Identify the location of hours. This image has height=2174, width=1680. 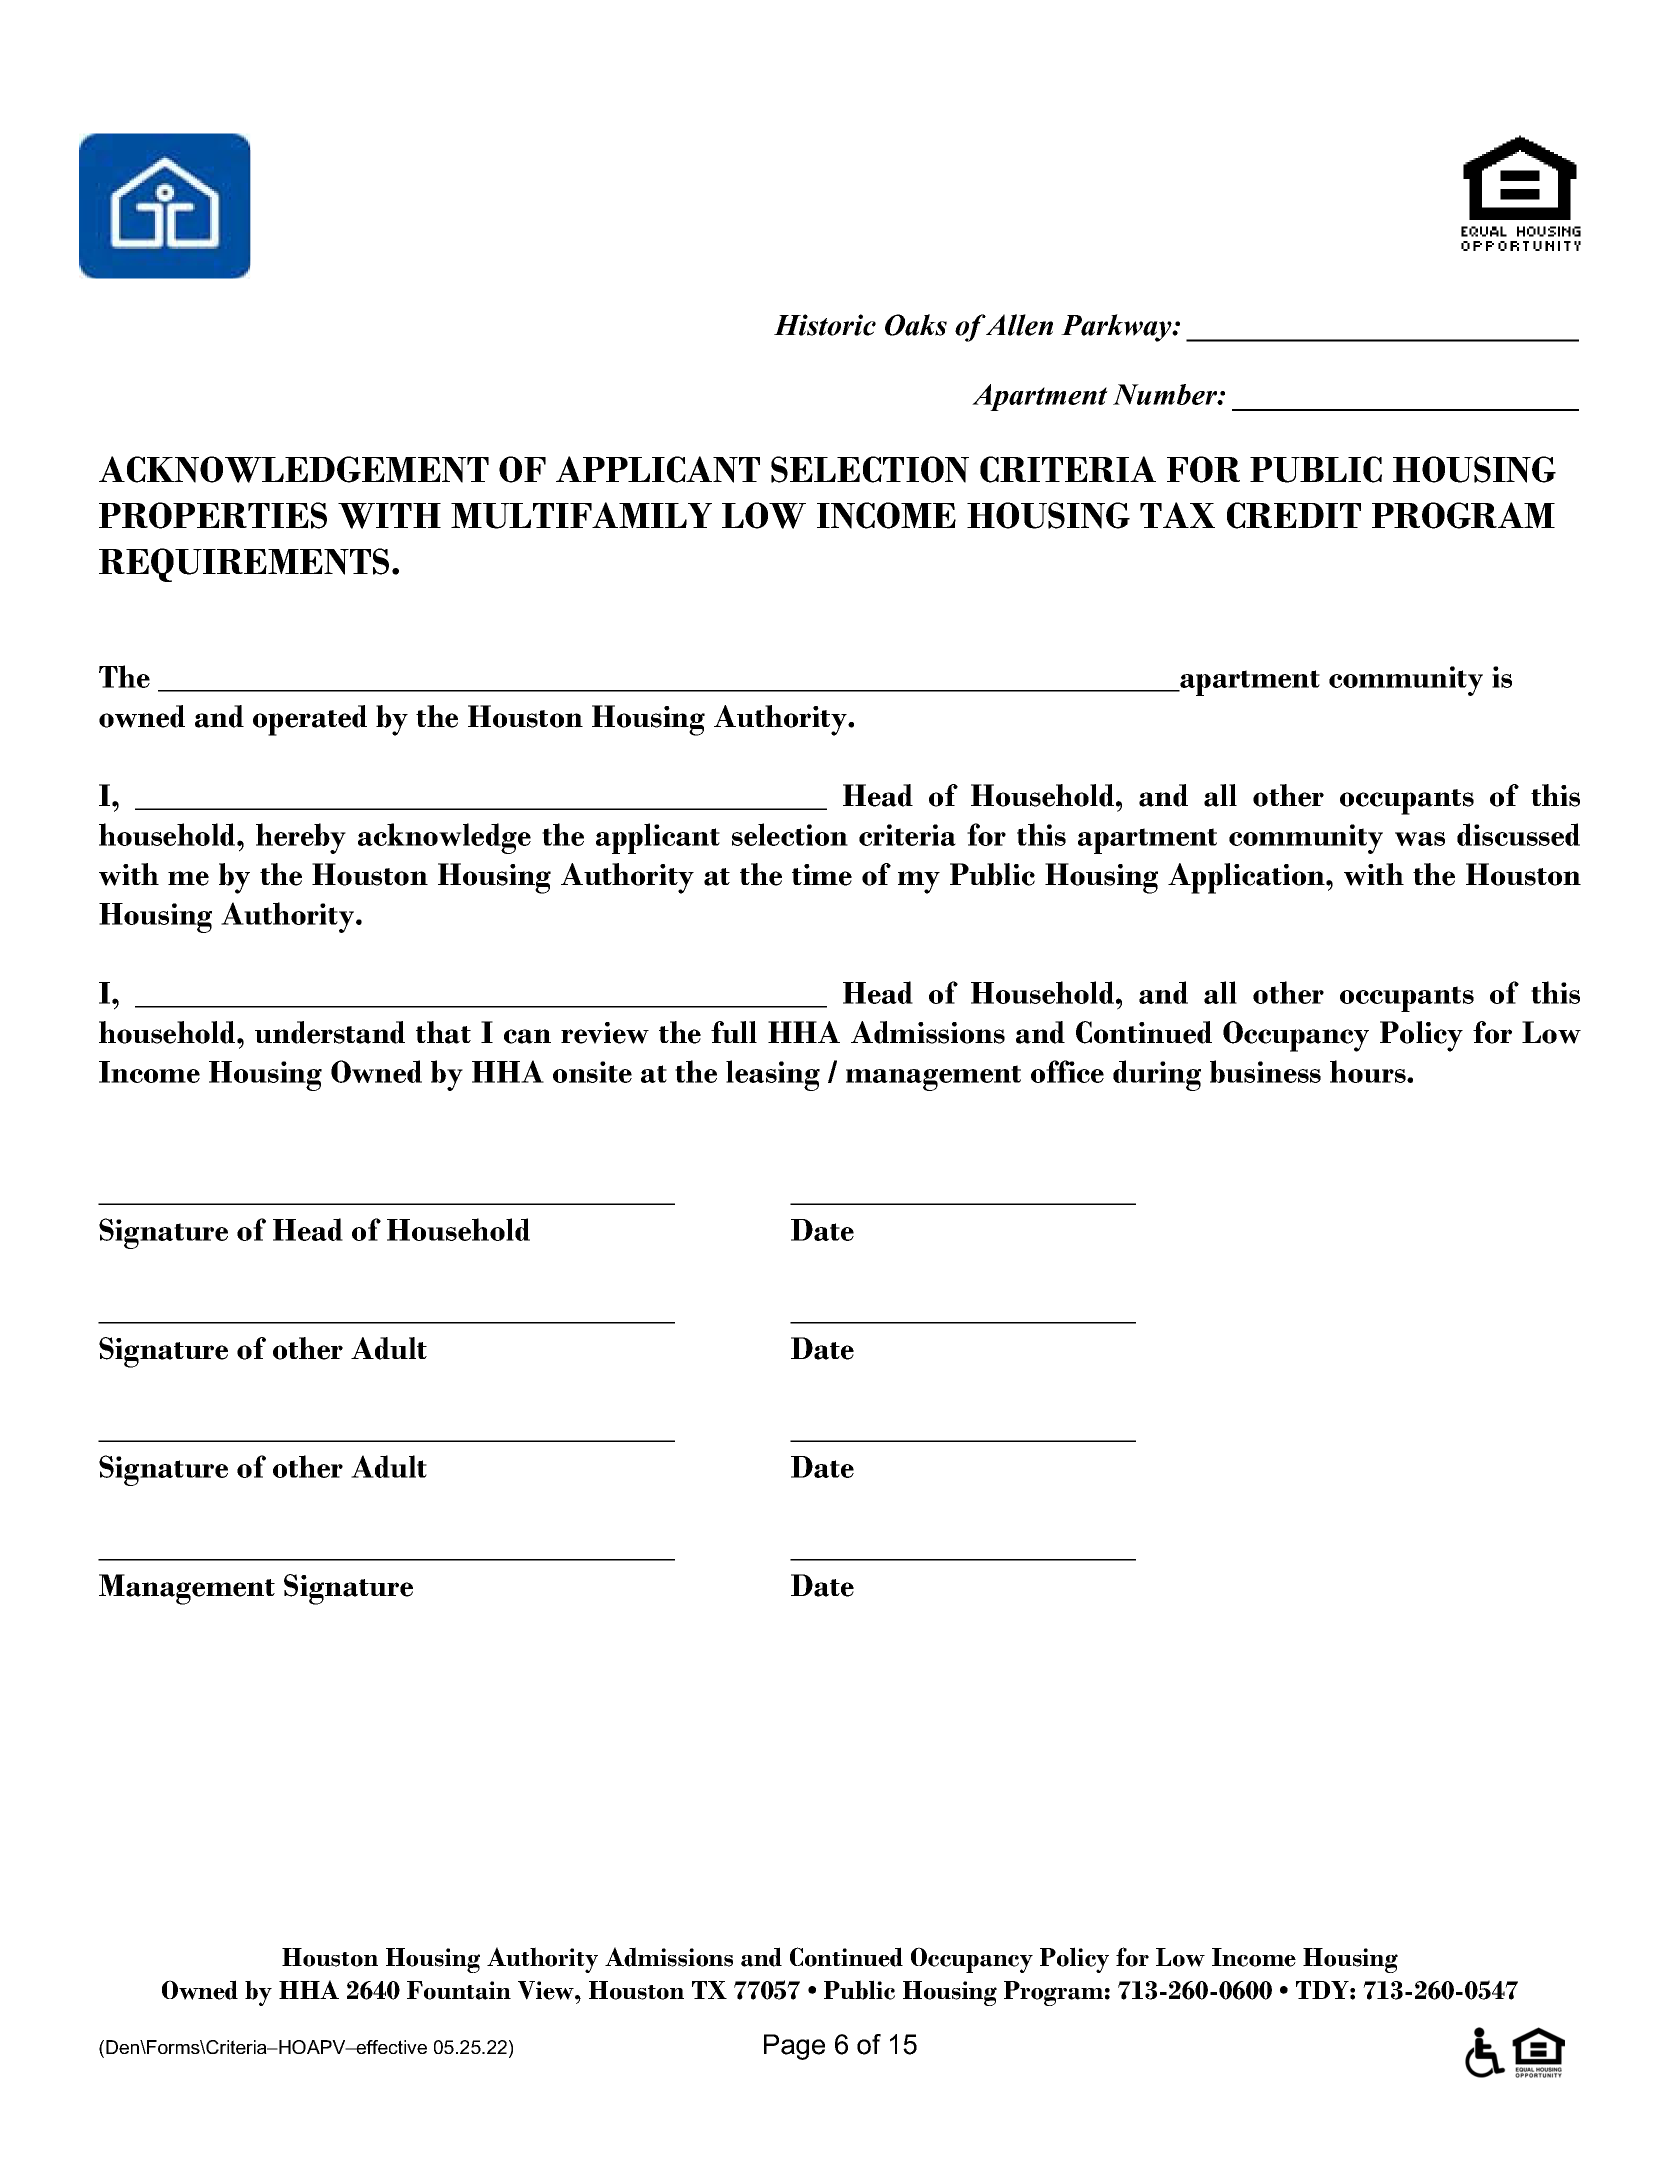
(1369, 1071).
